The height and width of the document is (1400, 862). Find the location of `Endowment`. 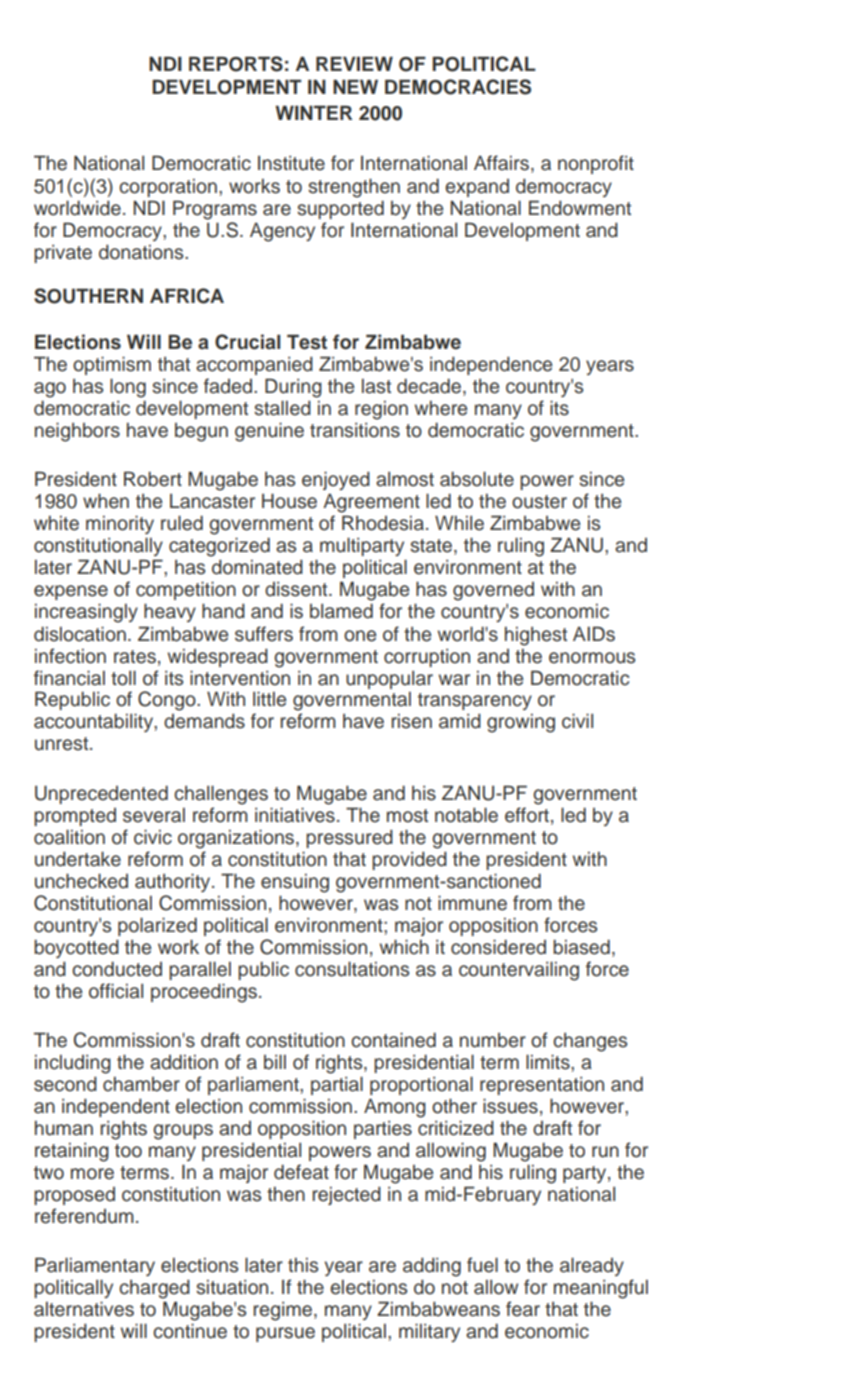

Endowment is located at coordinates (580, 208).
